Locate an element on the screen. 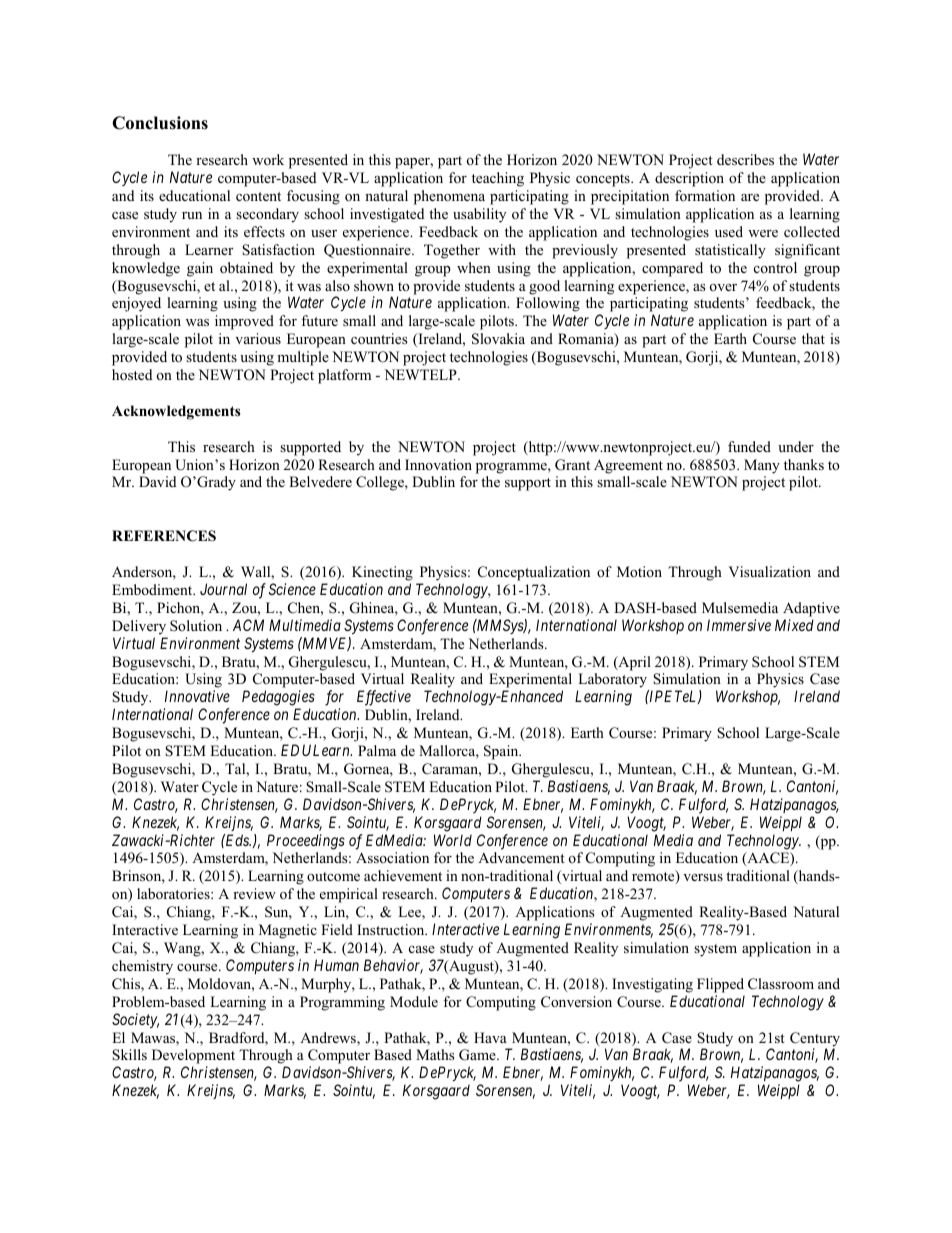 The height and width of the screenshot is (1233, 952). review is located at coordinates (254, 893).
